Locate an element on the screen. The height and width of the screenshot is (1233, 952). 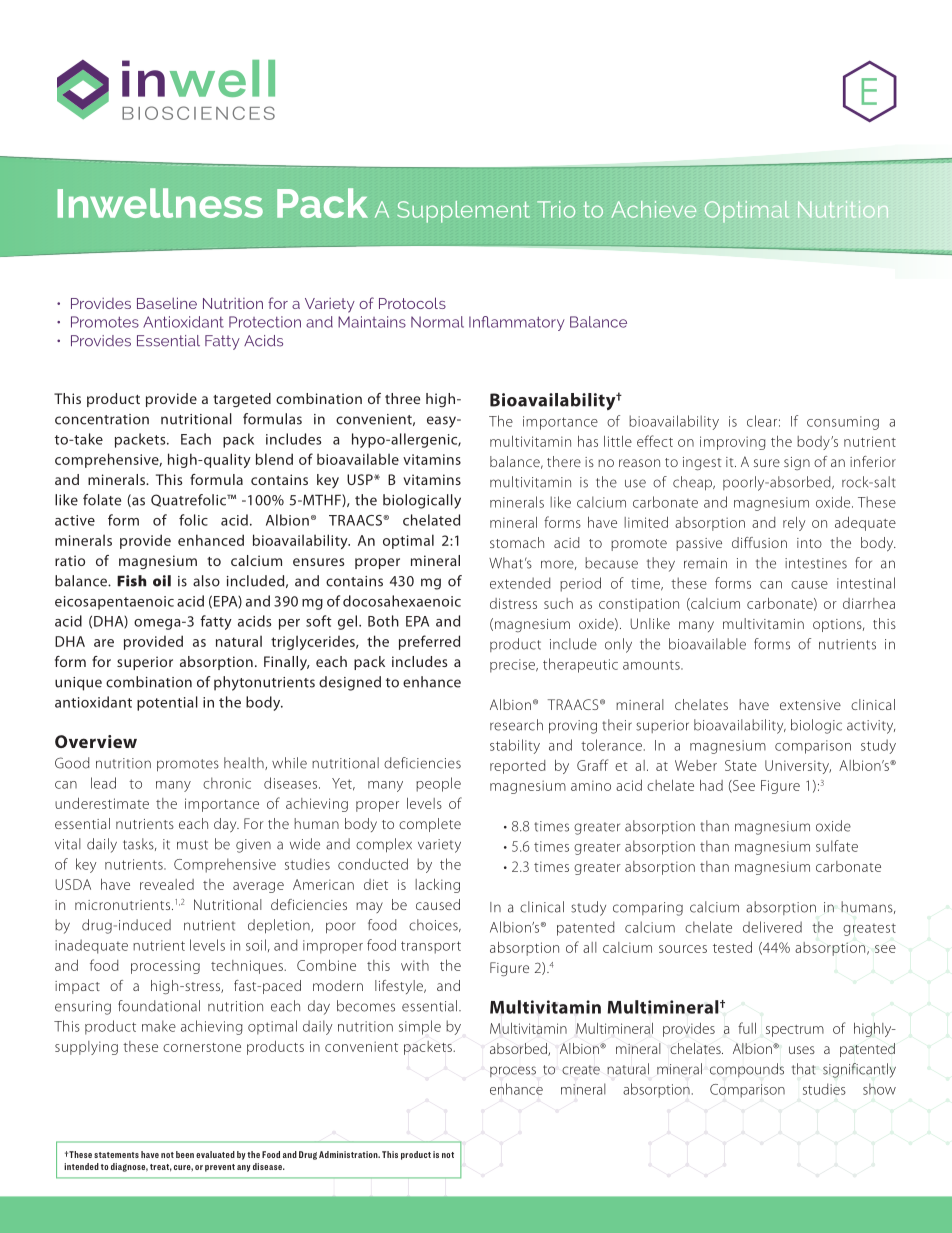
folate is located at coordinates (102, 500).
